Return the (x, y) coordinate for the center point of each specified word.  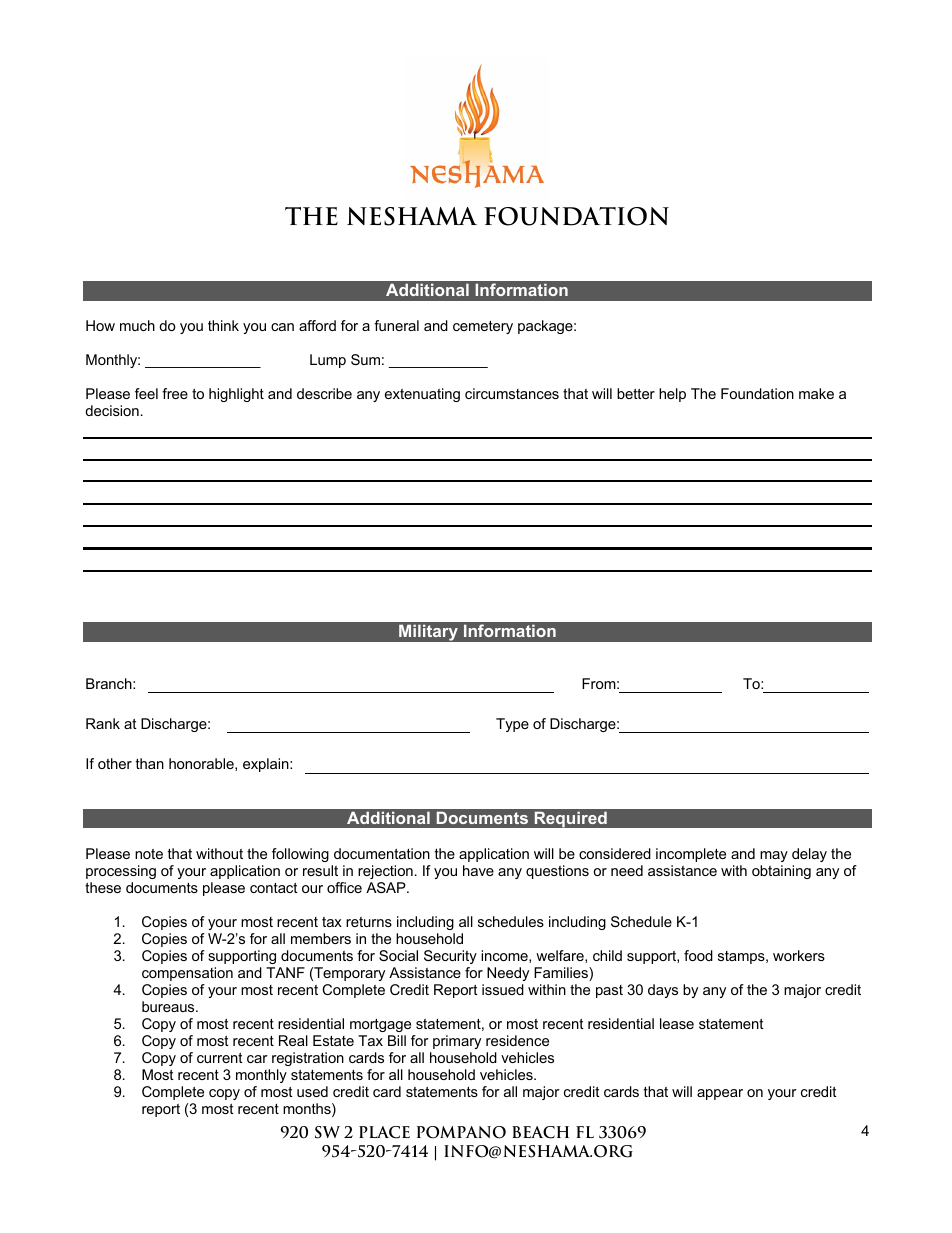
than (150, 763)
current (220, 1058)
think (223, 325)
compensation (187, 974)
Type (512, 725)
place (384, 1132)
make (816, 393)
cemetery (483, 327)
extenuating (422, 395)
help (672, 395)
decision (112, 410)
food (698, 955)
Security (450, 957)
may (774, 856)
